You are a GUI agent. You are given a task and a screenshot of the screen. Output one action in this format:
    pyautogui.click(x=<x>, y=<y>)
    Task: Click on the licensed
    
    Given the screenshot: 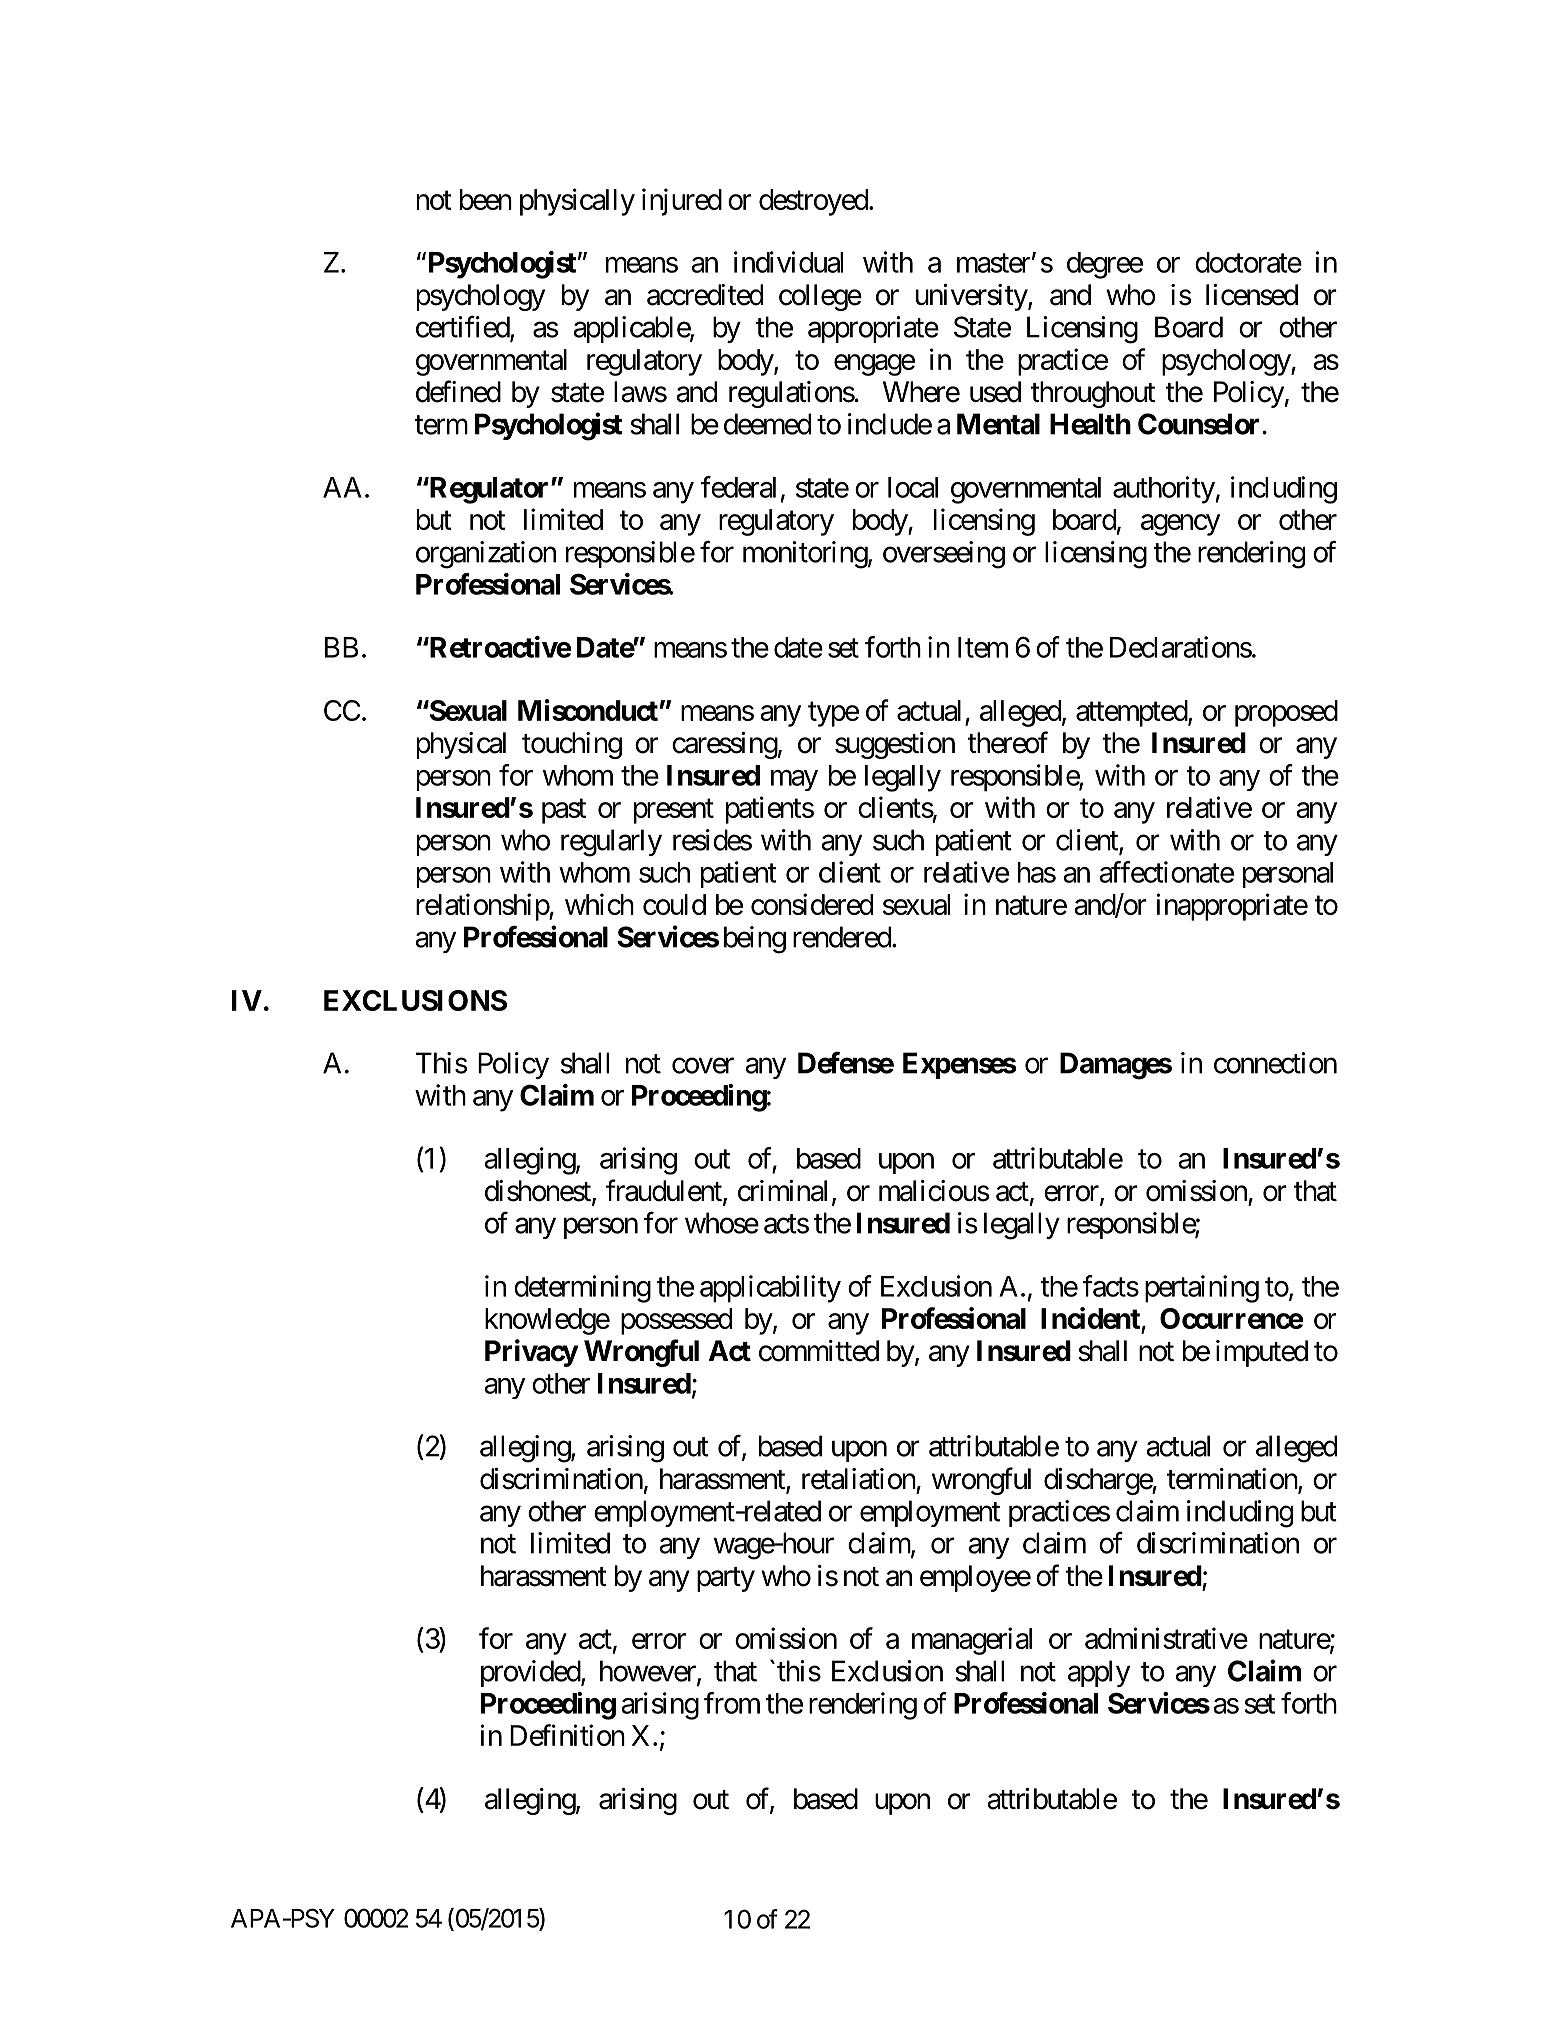 What is the action you would take?
    pyautogui.click(x=1252, y=295)
